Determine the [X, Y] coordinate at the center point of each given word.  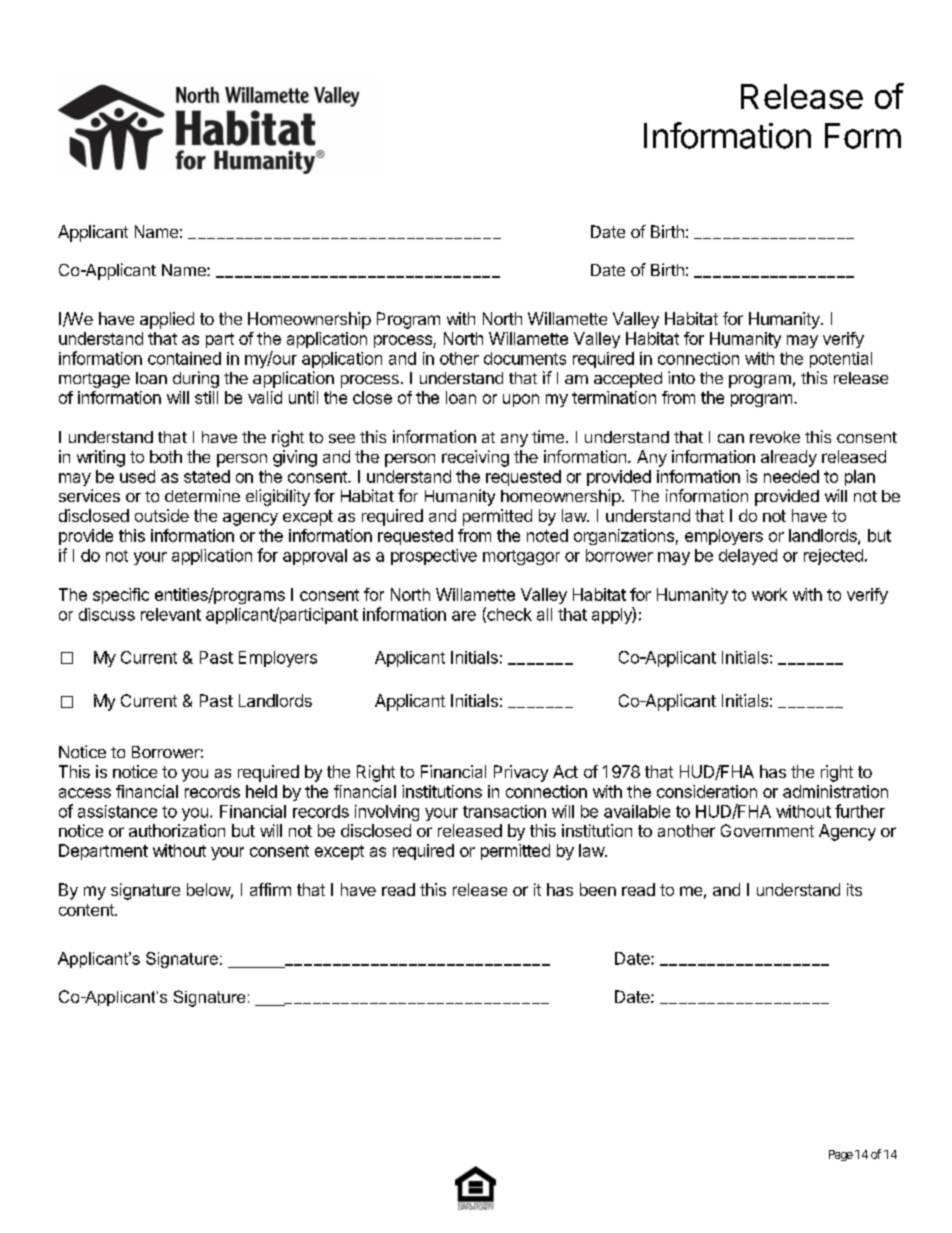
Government [767, 830]
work [769, 594]
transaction [504, 811]
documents [525, 358]
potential [841, 360]
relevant [171, 614]
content [87, 910]
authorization [177, 830]
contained [184, 358]
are [464, 616]
